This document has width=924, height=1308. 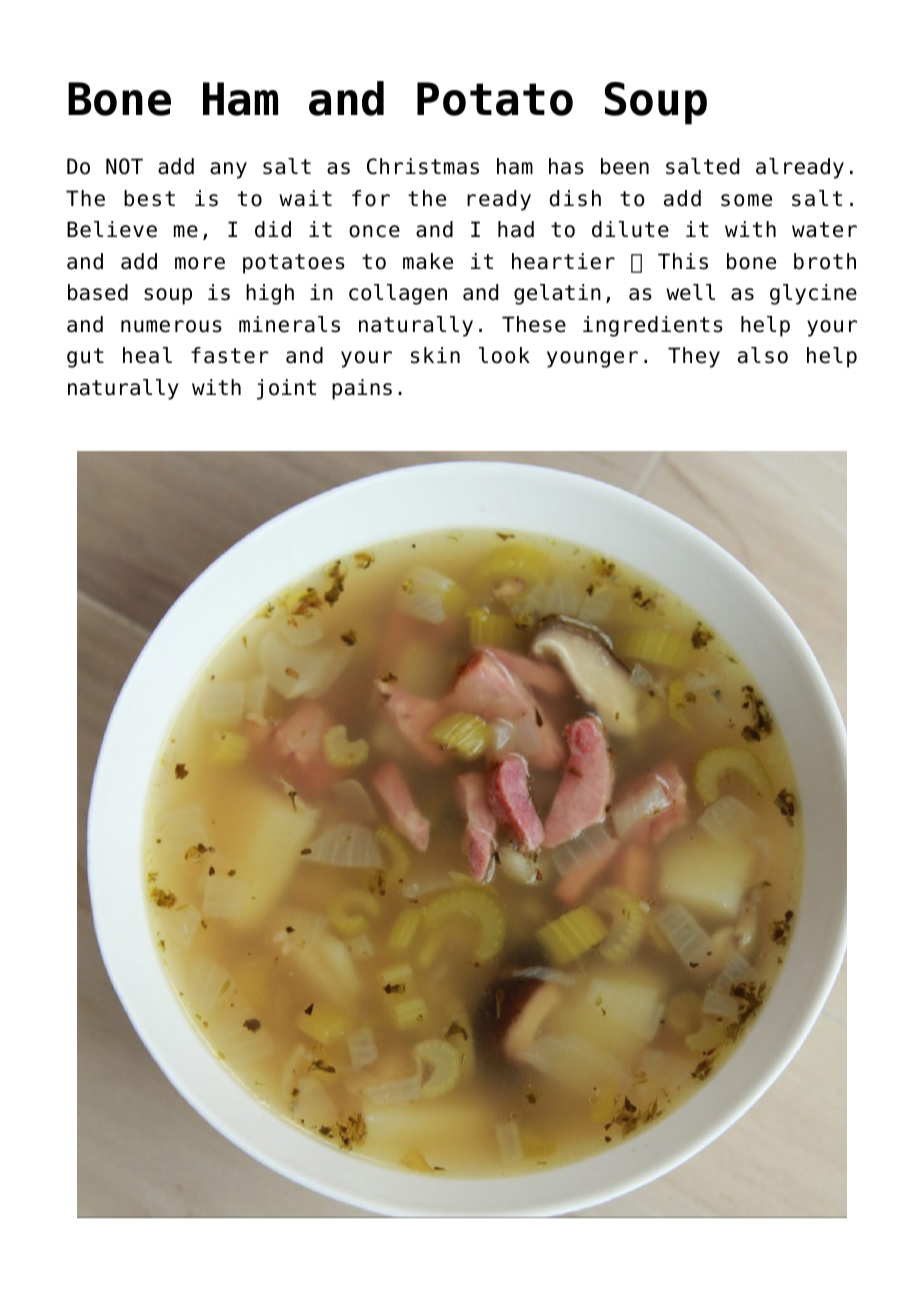 What do you see at coordinates (625, 166) in the document?
I see `been` at bounding box center [625, 166].
